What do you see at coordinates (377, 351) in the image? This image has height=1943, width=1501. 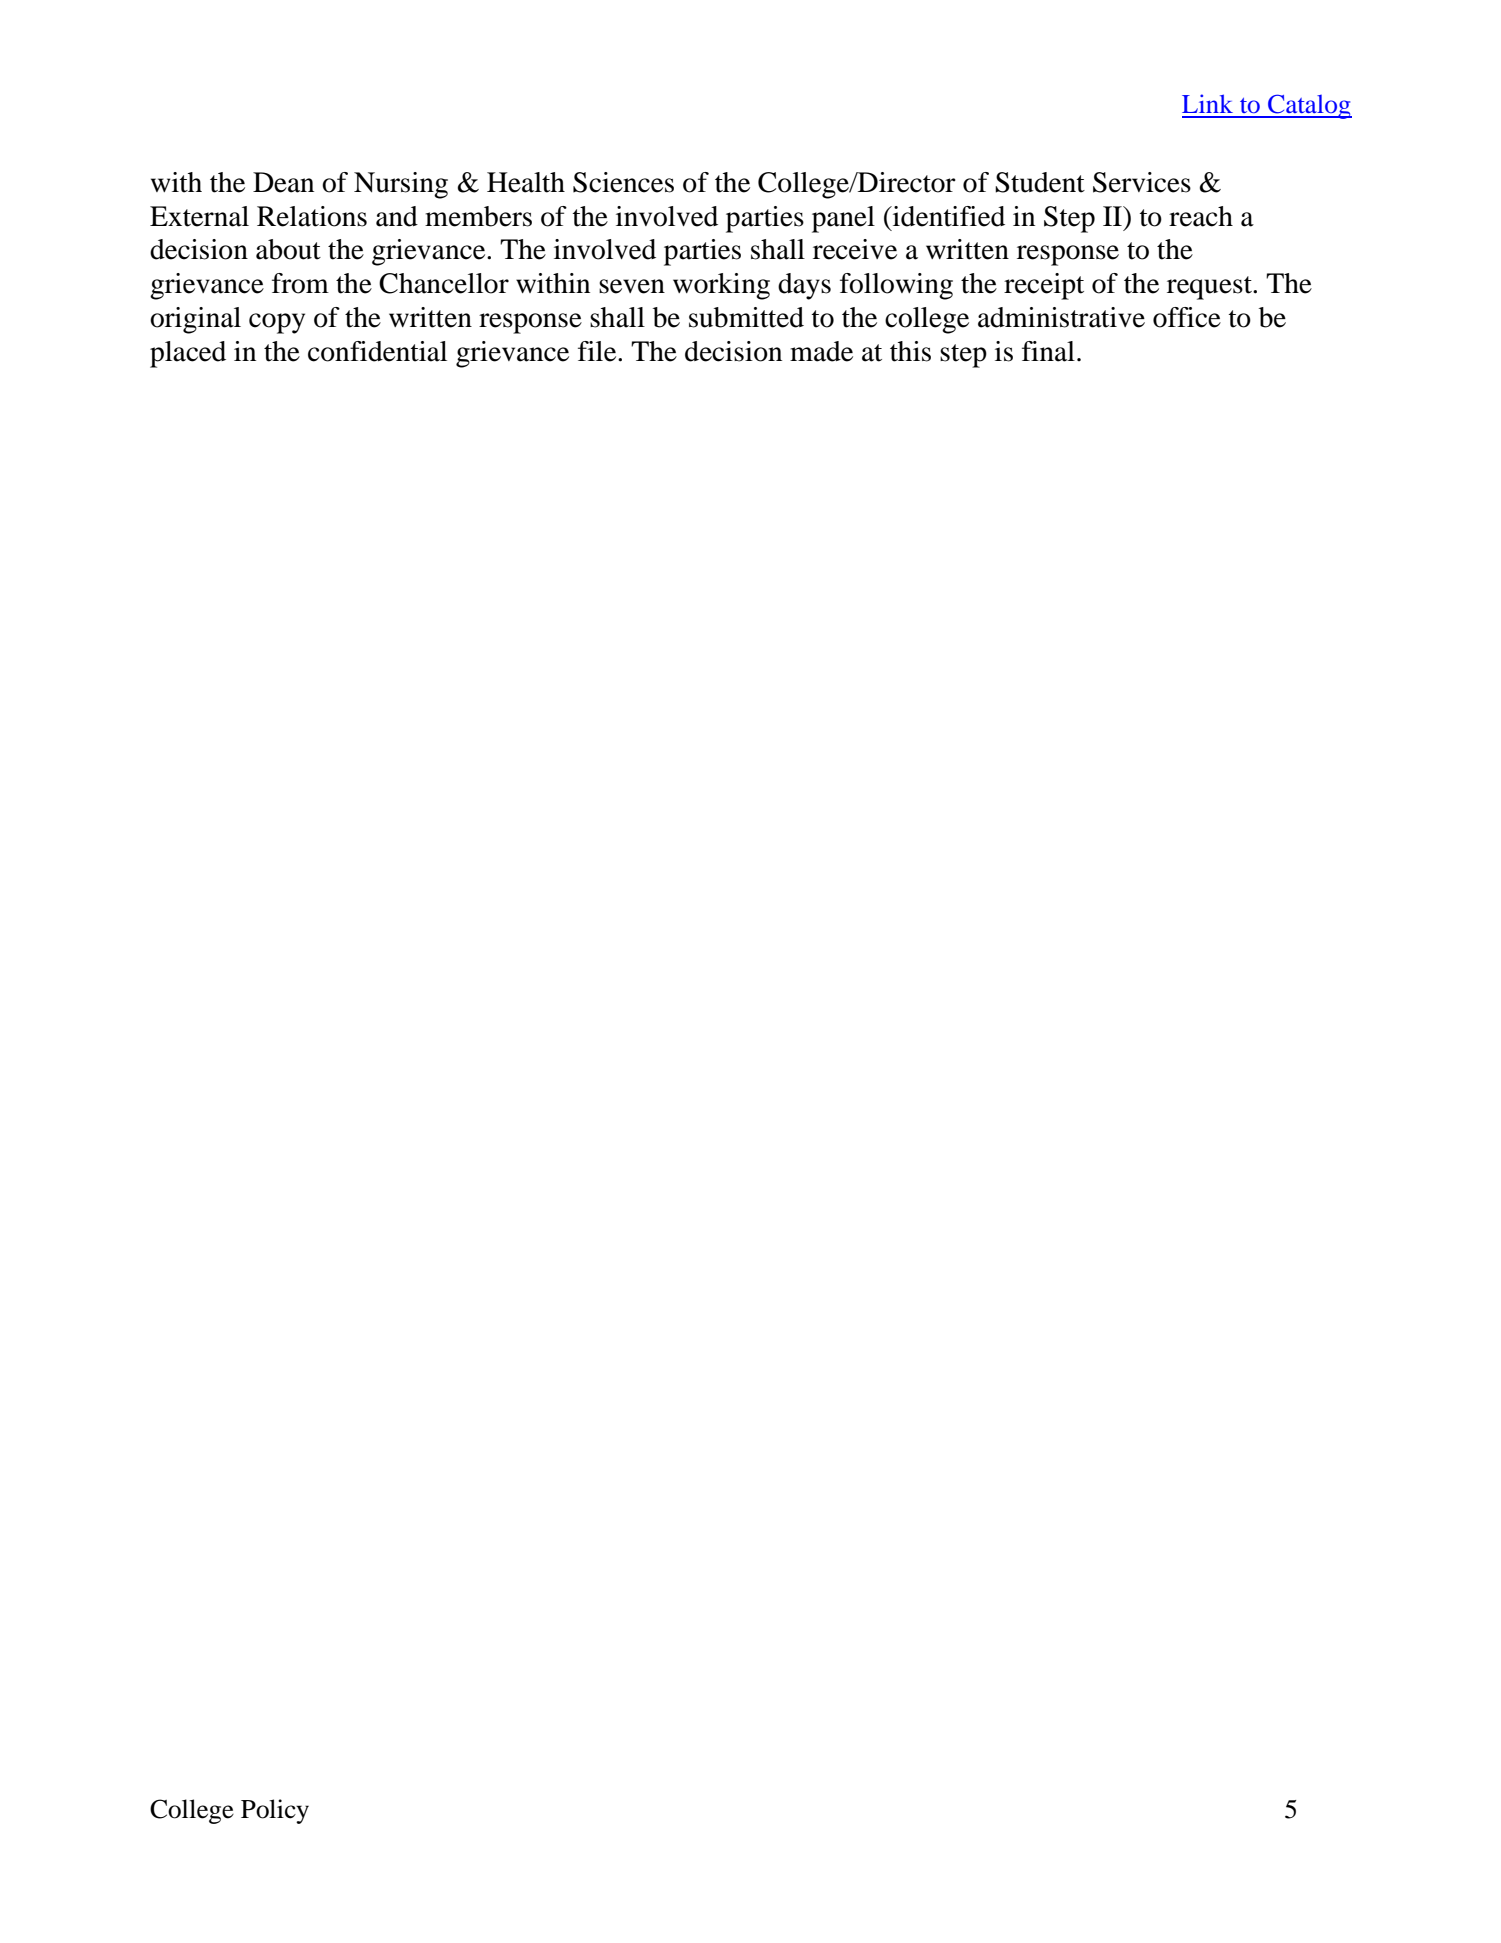 I see `confidential` at bounding box center [377, 351].
